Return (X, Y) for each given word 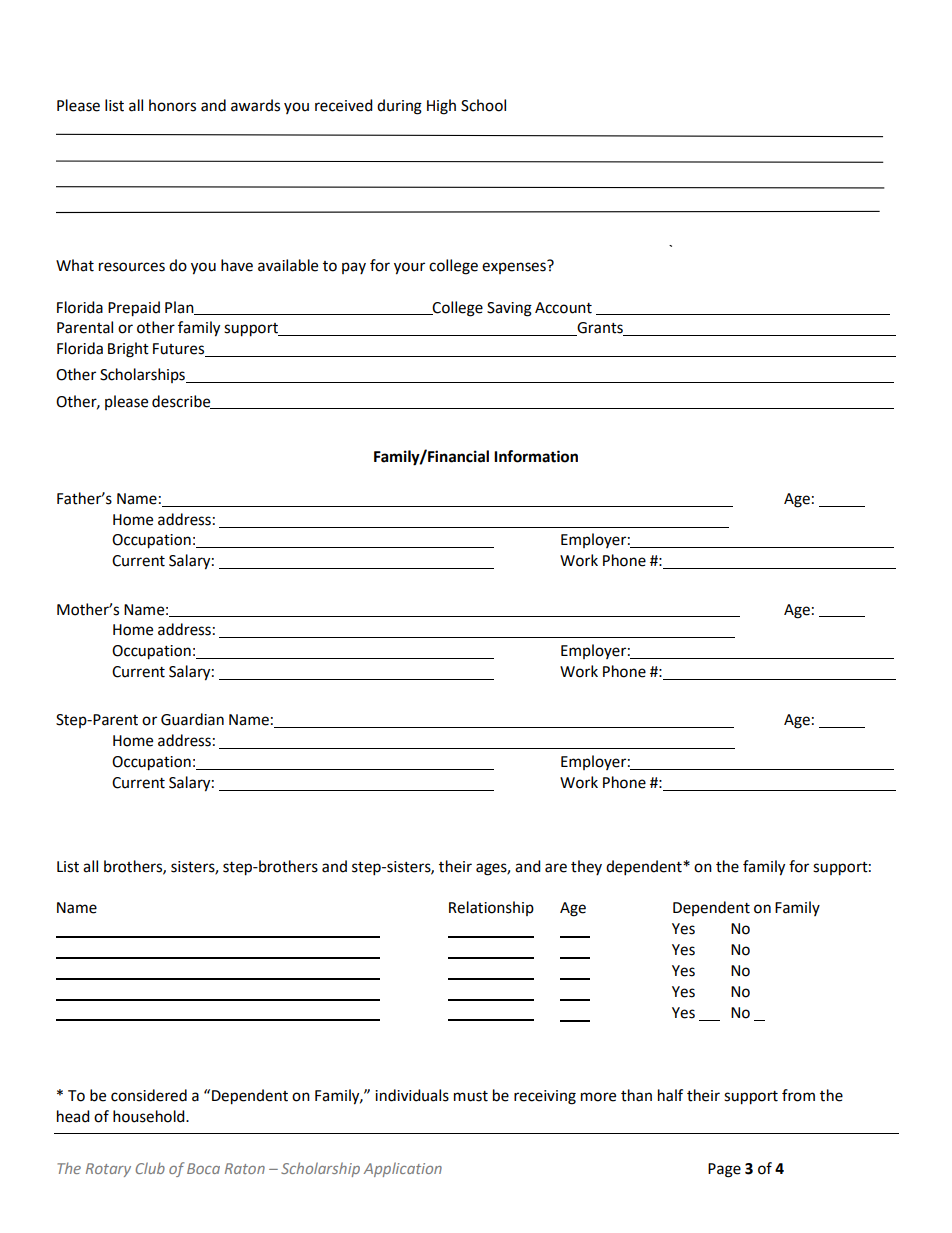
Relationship (491, 908)
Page (724, 1170)
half (670, 1095)
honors (172, 105)
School (483, 105)
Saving (509, 309)
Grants (600, 329)
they (586, 867)
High (441, 107)
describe (182, 402)
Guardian (192, 719)
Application (403, 1169)
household (150, 1116)
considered (149, 1095)
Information (536, 456)
